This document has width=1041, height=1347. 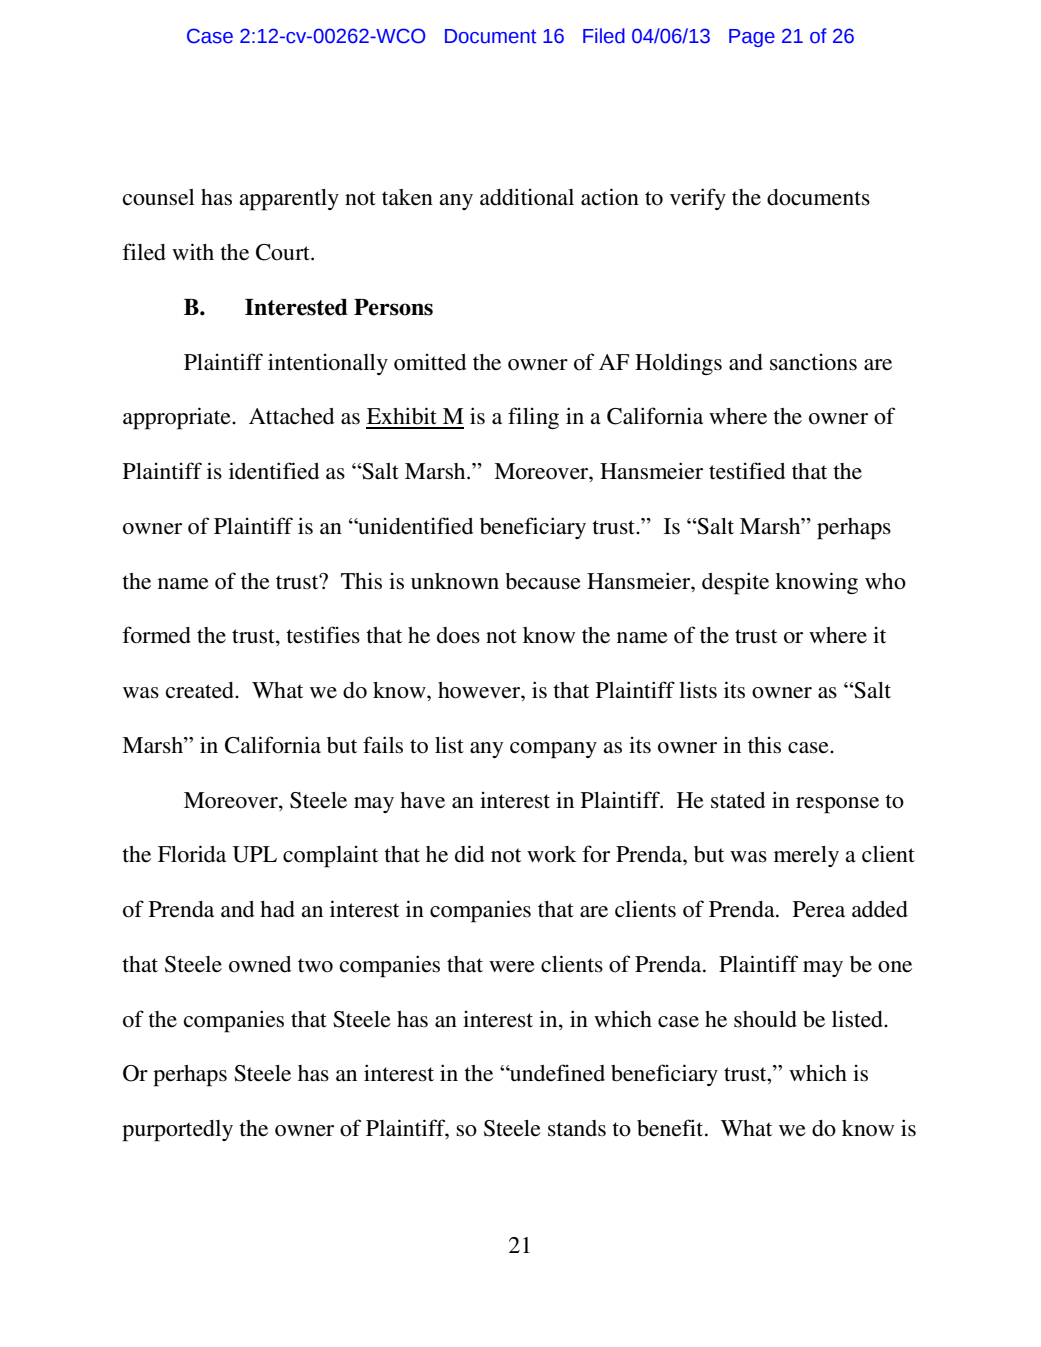 I want to click on omitted, so click(x=430, y=362).
